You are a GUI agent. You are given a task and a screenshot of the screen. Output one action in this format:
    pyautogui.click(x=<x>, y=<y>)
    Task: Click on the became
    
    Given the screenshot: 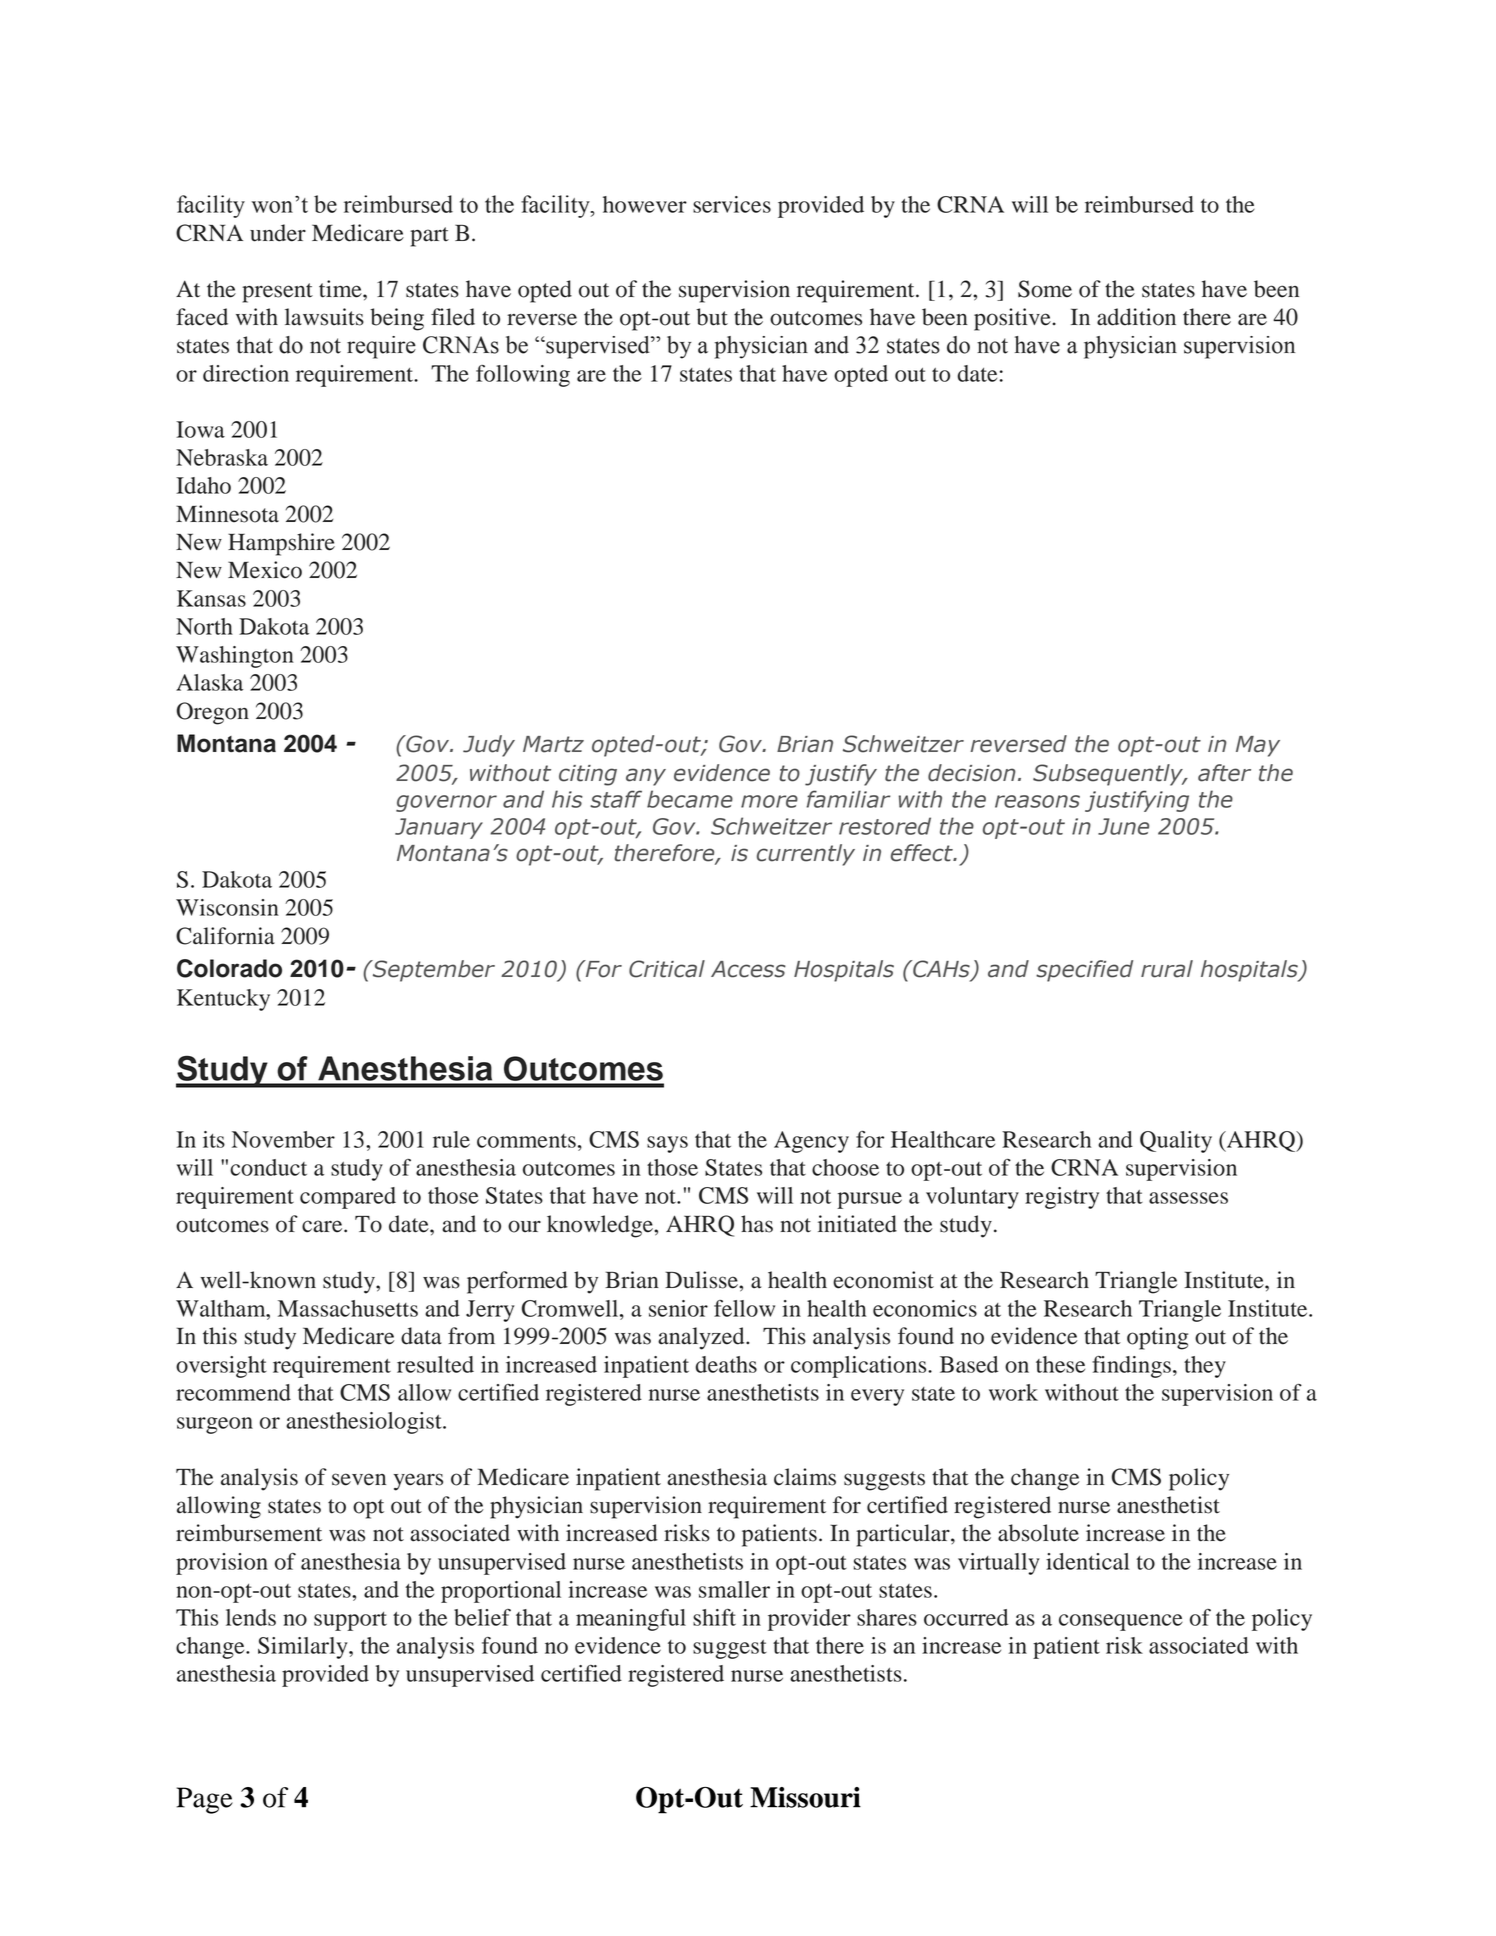 What is the action you would take?
    pyautogui.click(x=690, y=799)
